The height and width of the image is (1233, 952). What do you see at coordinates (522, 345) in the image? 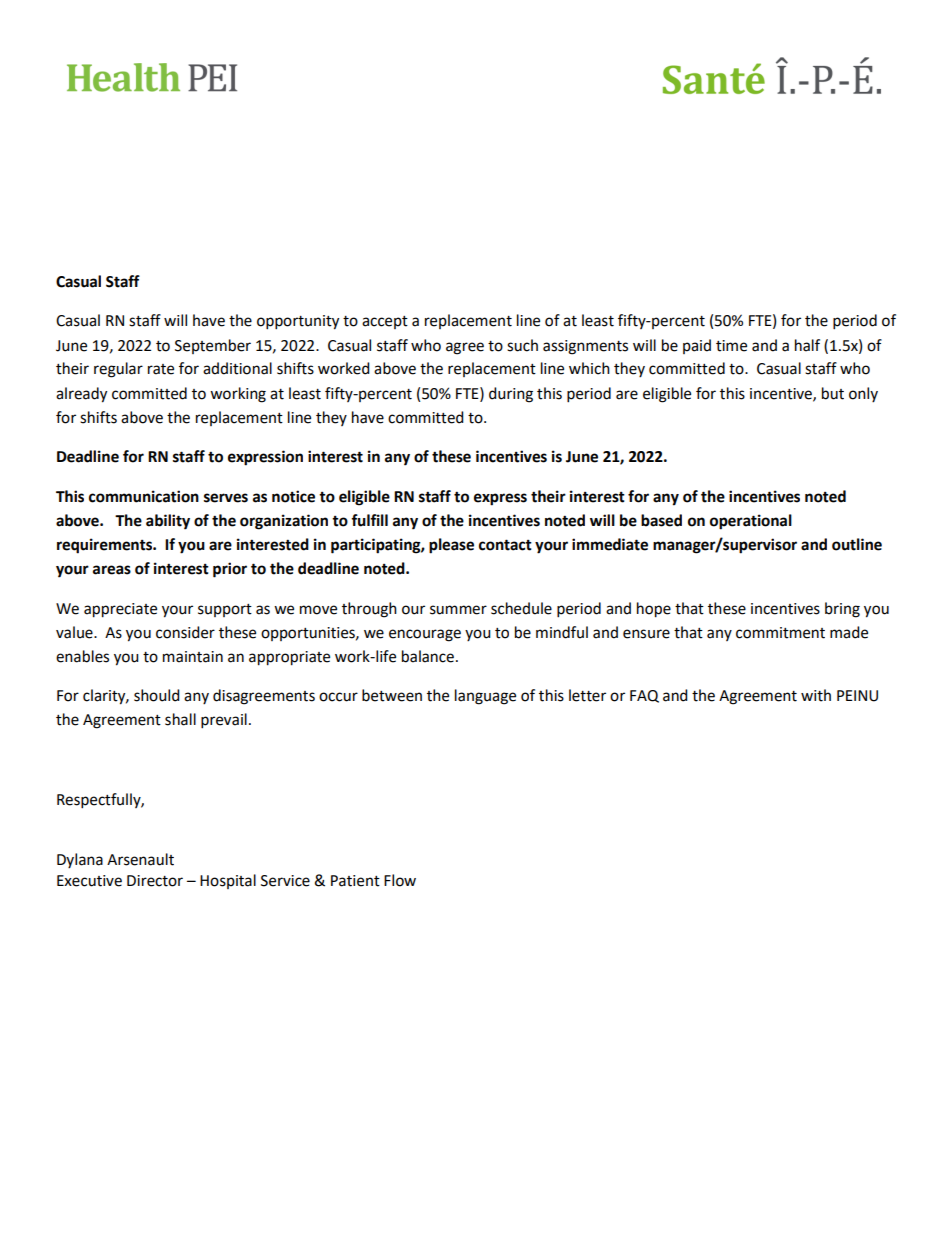
I see `such` at bounding box center [522, 345].
